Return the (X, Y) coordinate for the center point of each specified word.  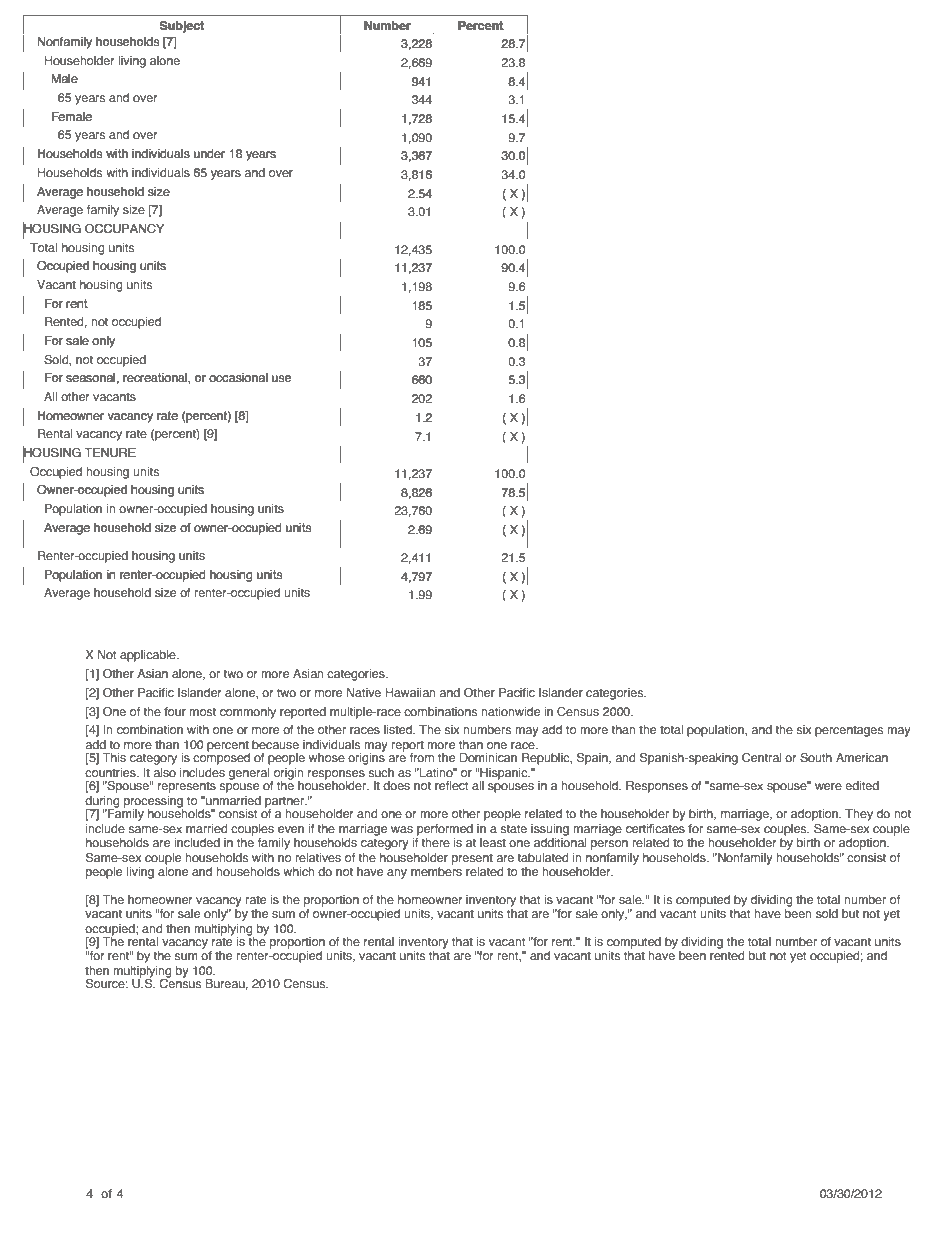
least (493, 842)
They (859, 815)
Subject (182, 27)
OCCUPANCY (124, 228)
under (209, 153)
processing (153, 803)
